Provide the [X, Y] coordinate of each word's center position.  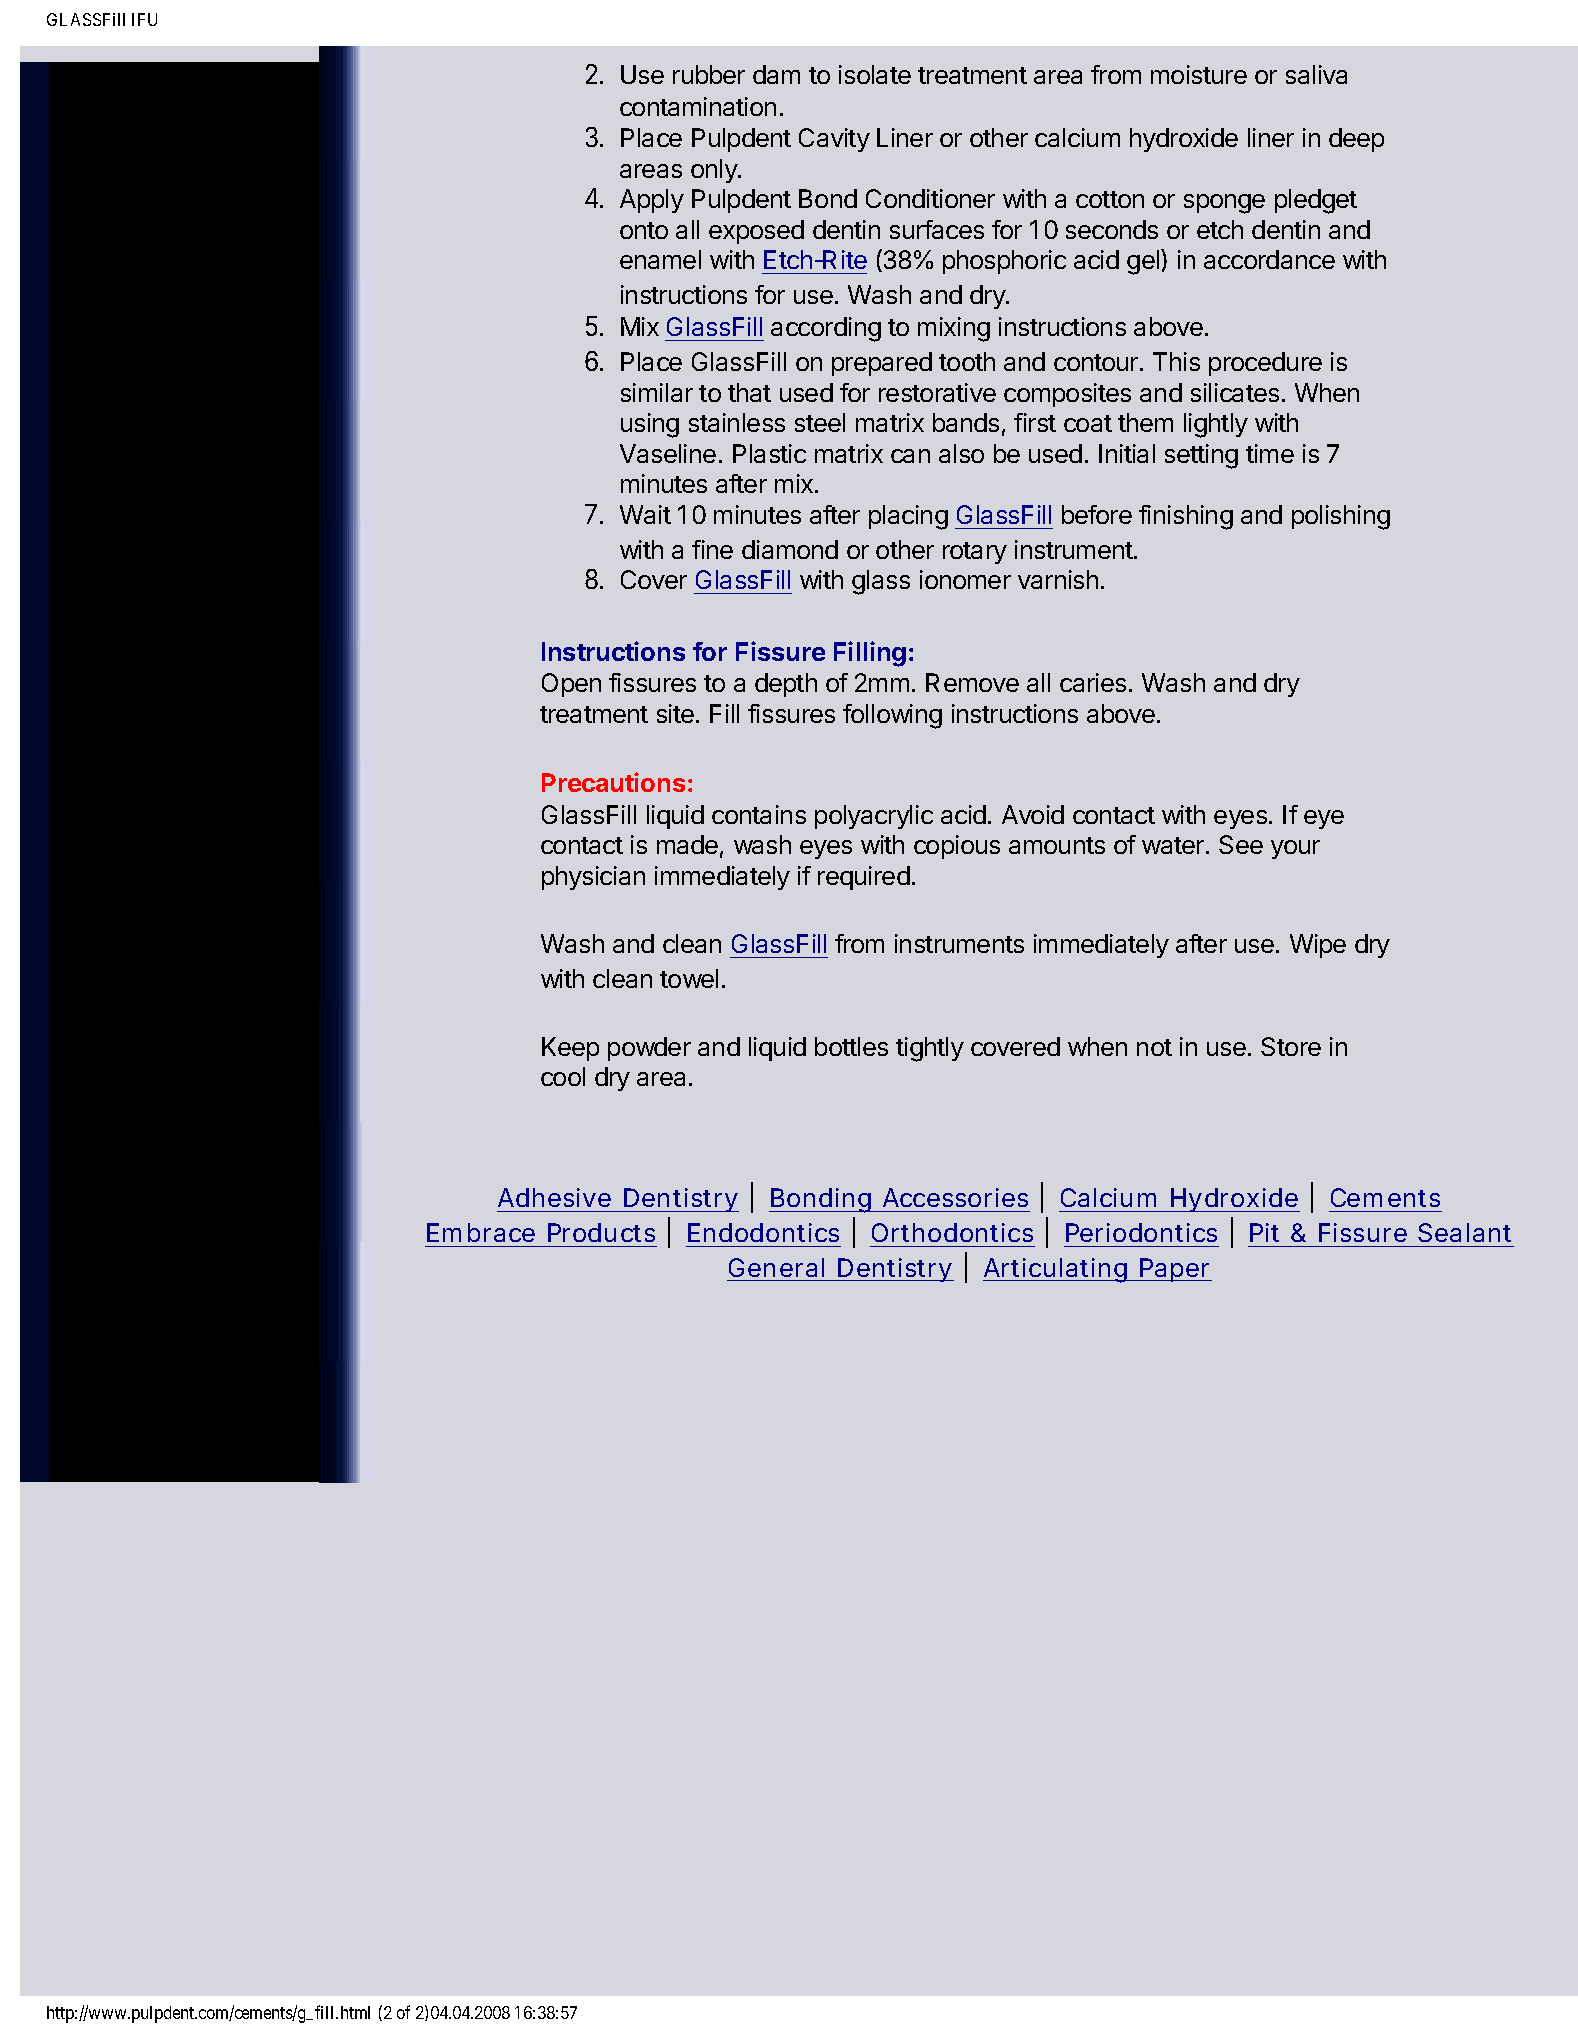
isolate [875, 74]
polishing [1341, 517]
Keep [570, 1049]
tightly [930, 1049]
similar [657, 392]
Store [1291, 1046]
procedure [1265, 364]
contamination [698, 106]
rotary [975, 553]
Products [601, 1232]
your [1295, 849]
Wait [645, 514]
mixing [954, 329]
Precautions [613, 782]
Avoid [1033, 814]
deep [1356, 140]
